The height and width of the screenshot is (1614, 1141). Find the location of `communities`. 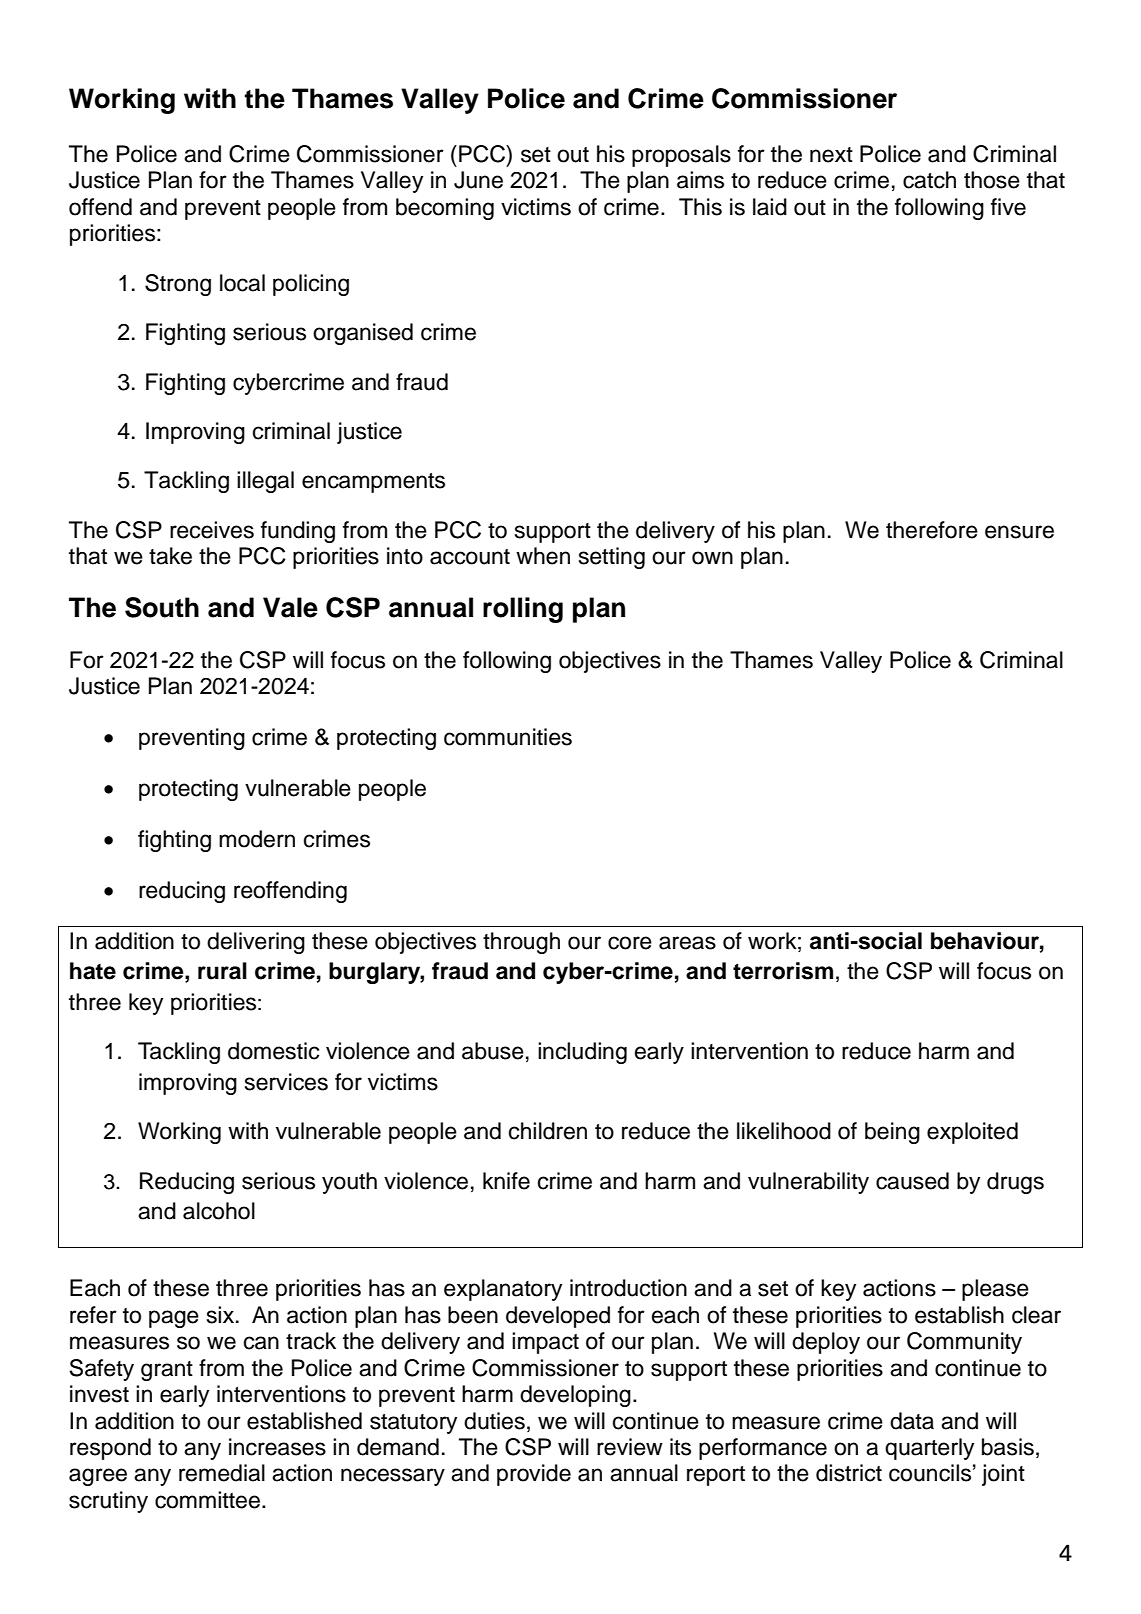

communities is located at coordinates (508, 737).
